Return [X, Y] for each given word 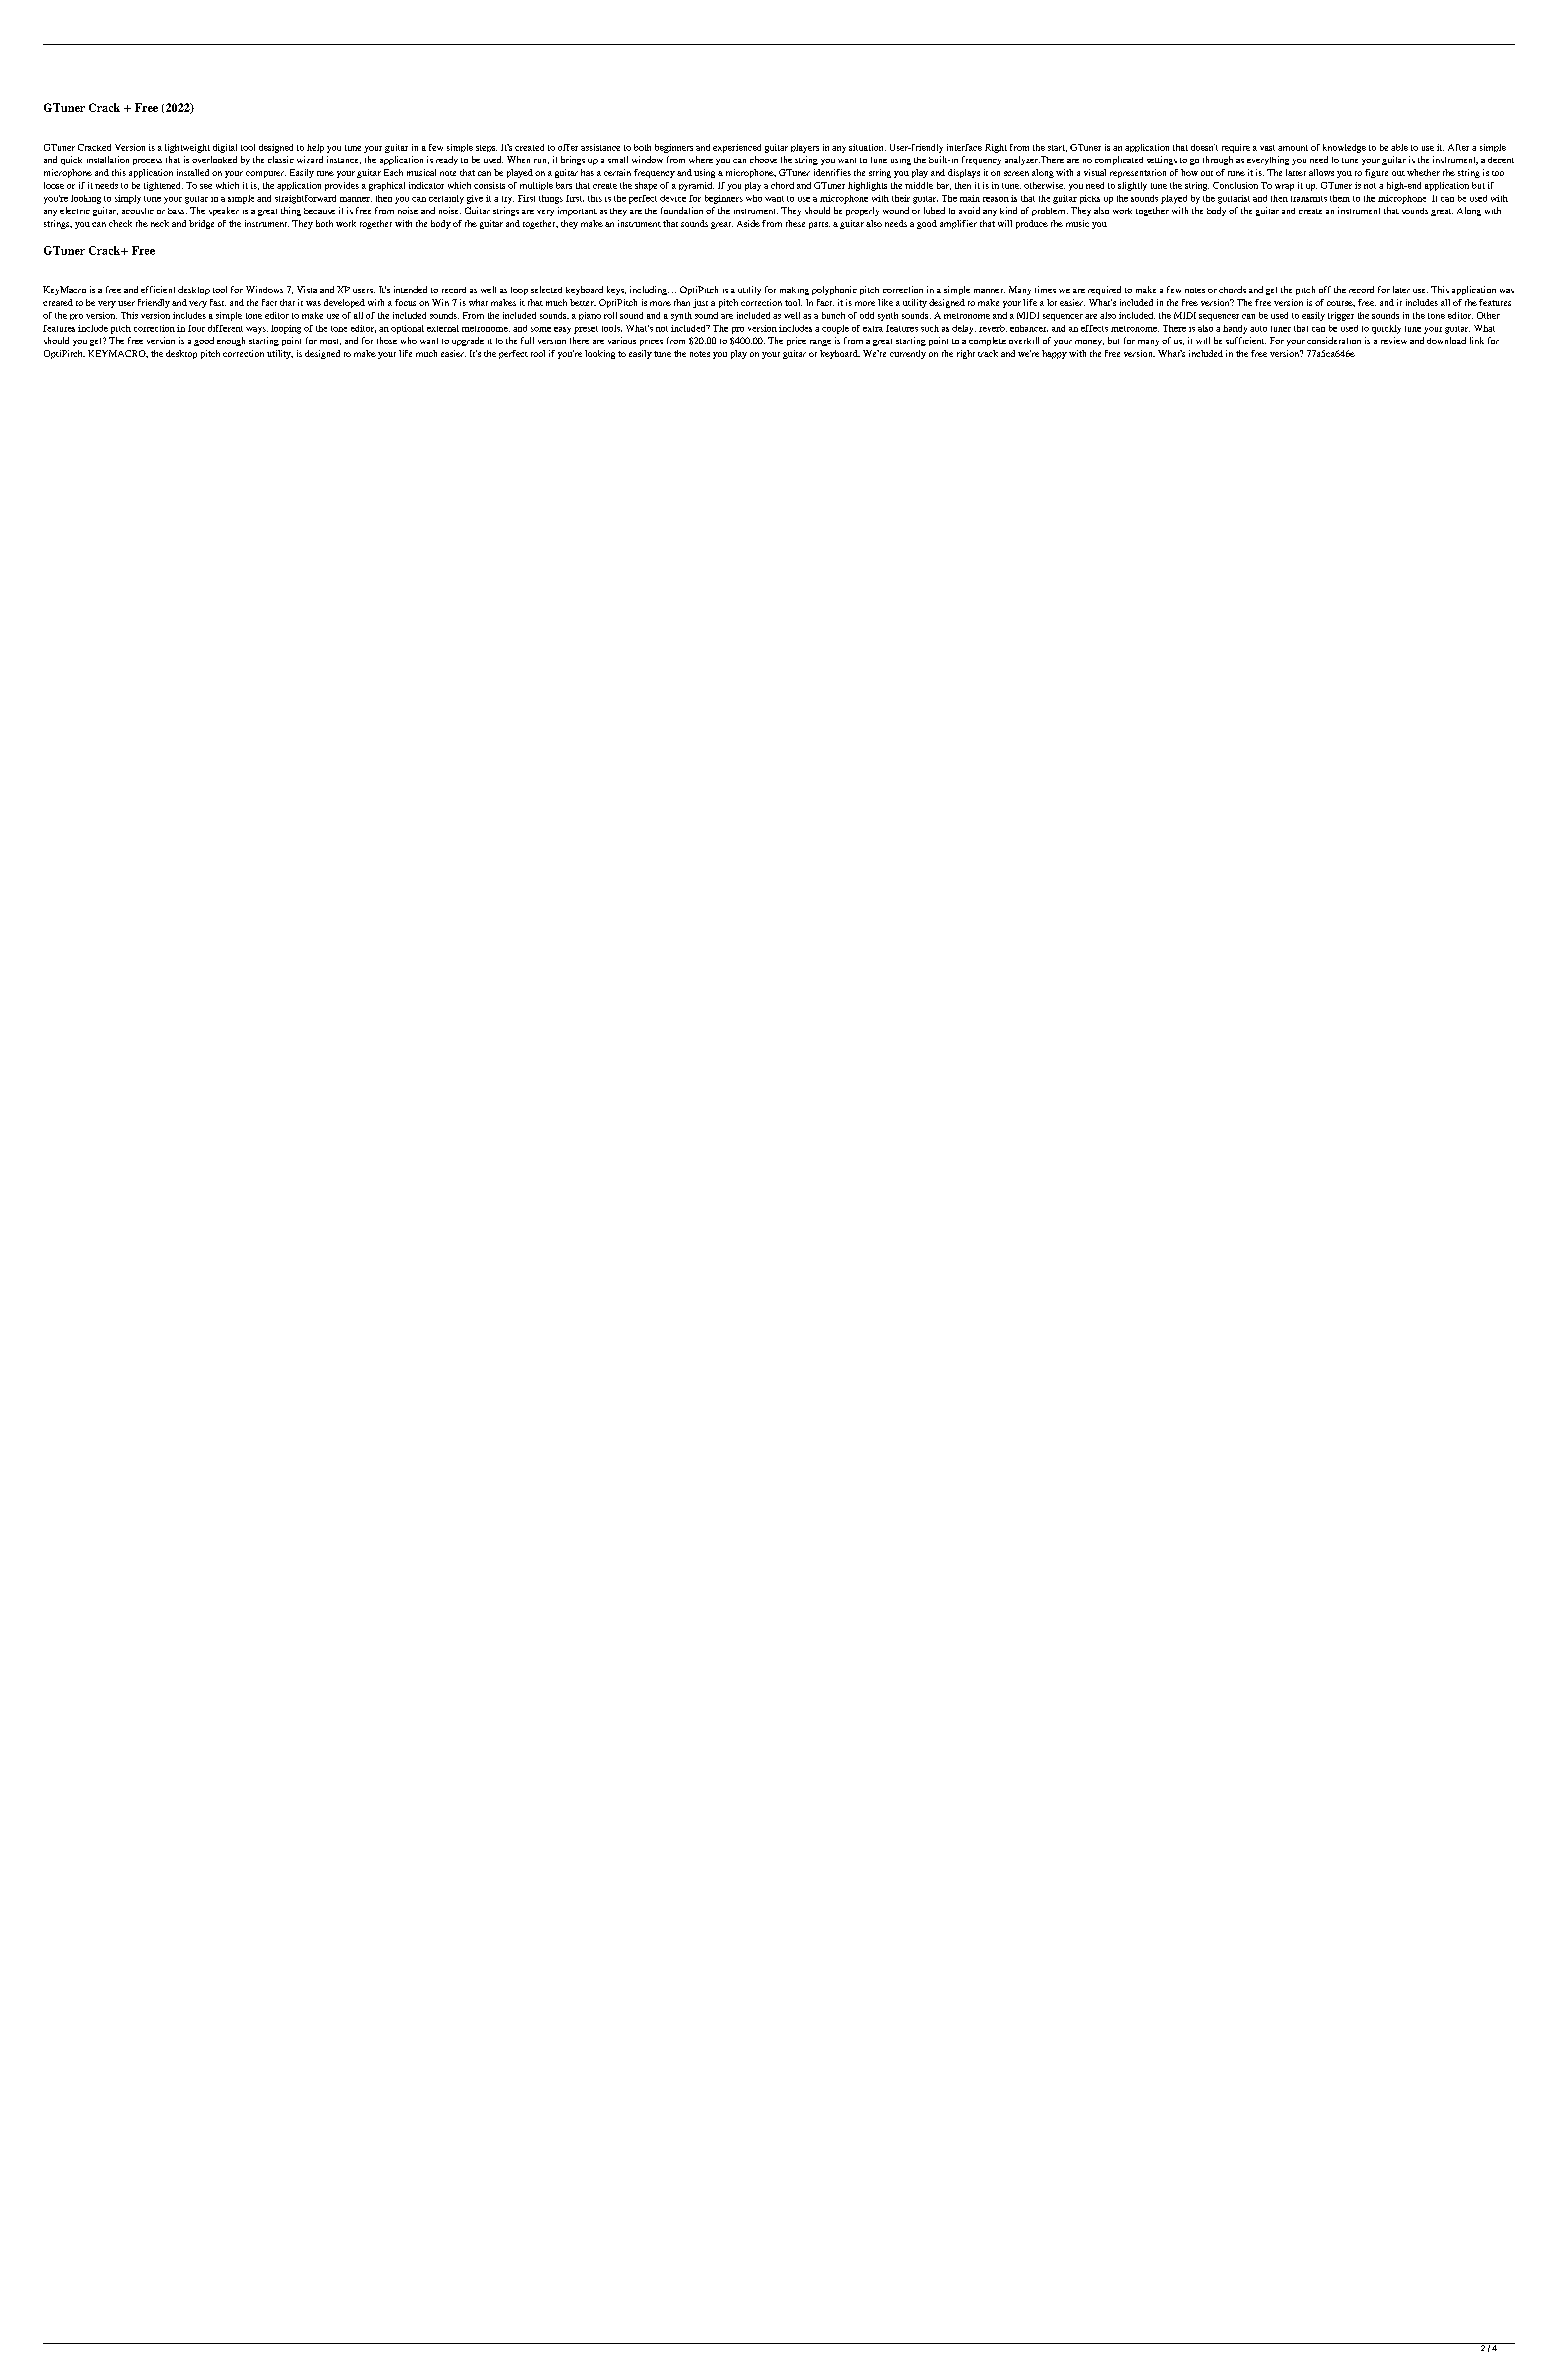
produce [1032, 224]
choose [763, 159]
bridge [201, 224]
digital [225, 148]
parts [819, 225]
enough [231, 341]
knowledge [1344, 148]
